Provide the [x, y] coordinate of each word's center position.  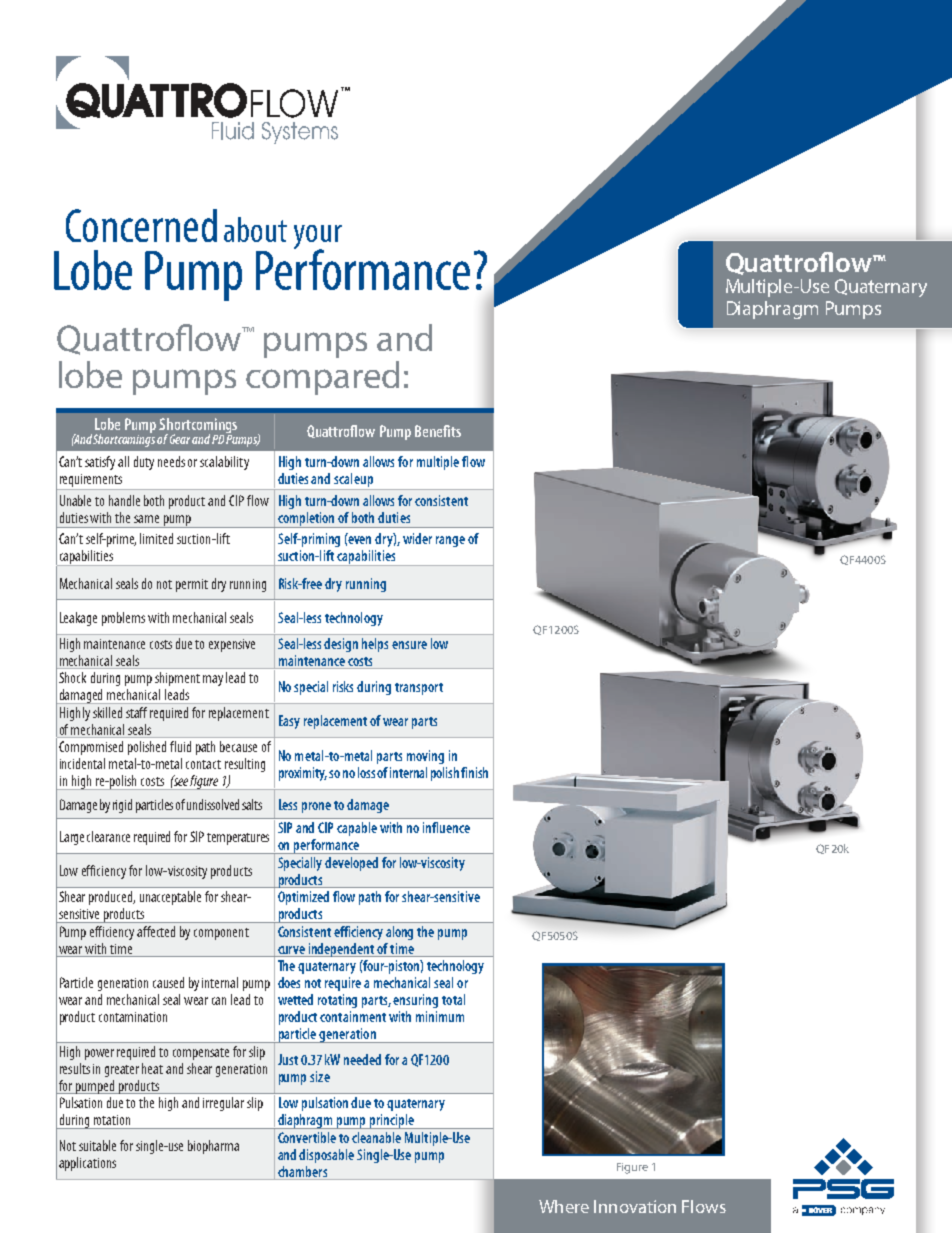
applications [87, 1164]
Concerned [141, 225]
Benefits [438, 431]
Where [564, 1206]
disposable [326, 1156]
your [318, 238]
